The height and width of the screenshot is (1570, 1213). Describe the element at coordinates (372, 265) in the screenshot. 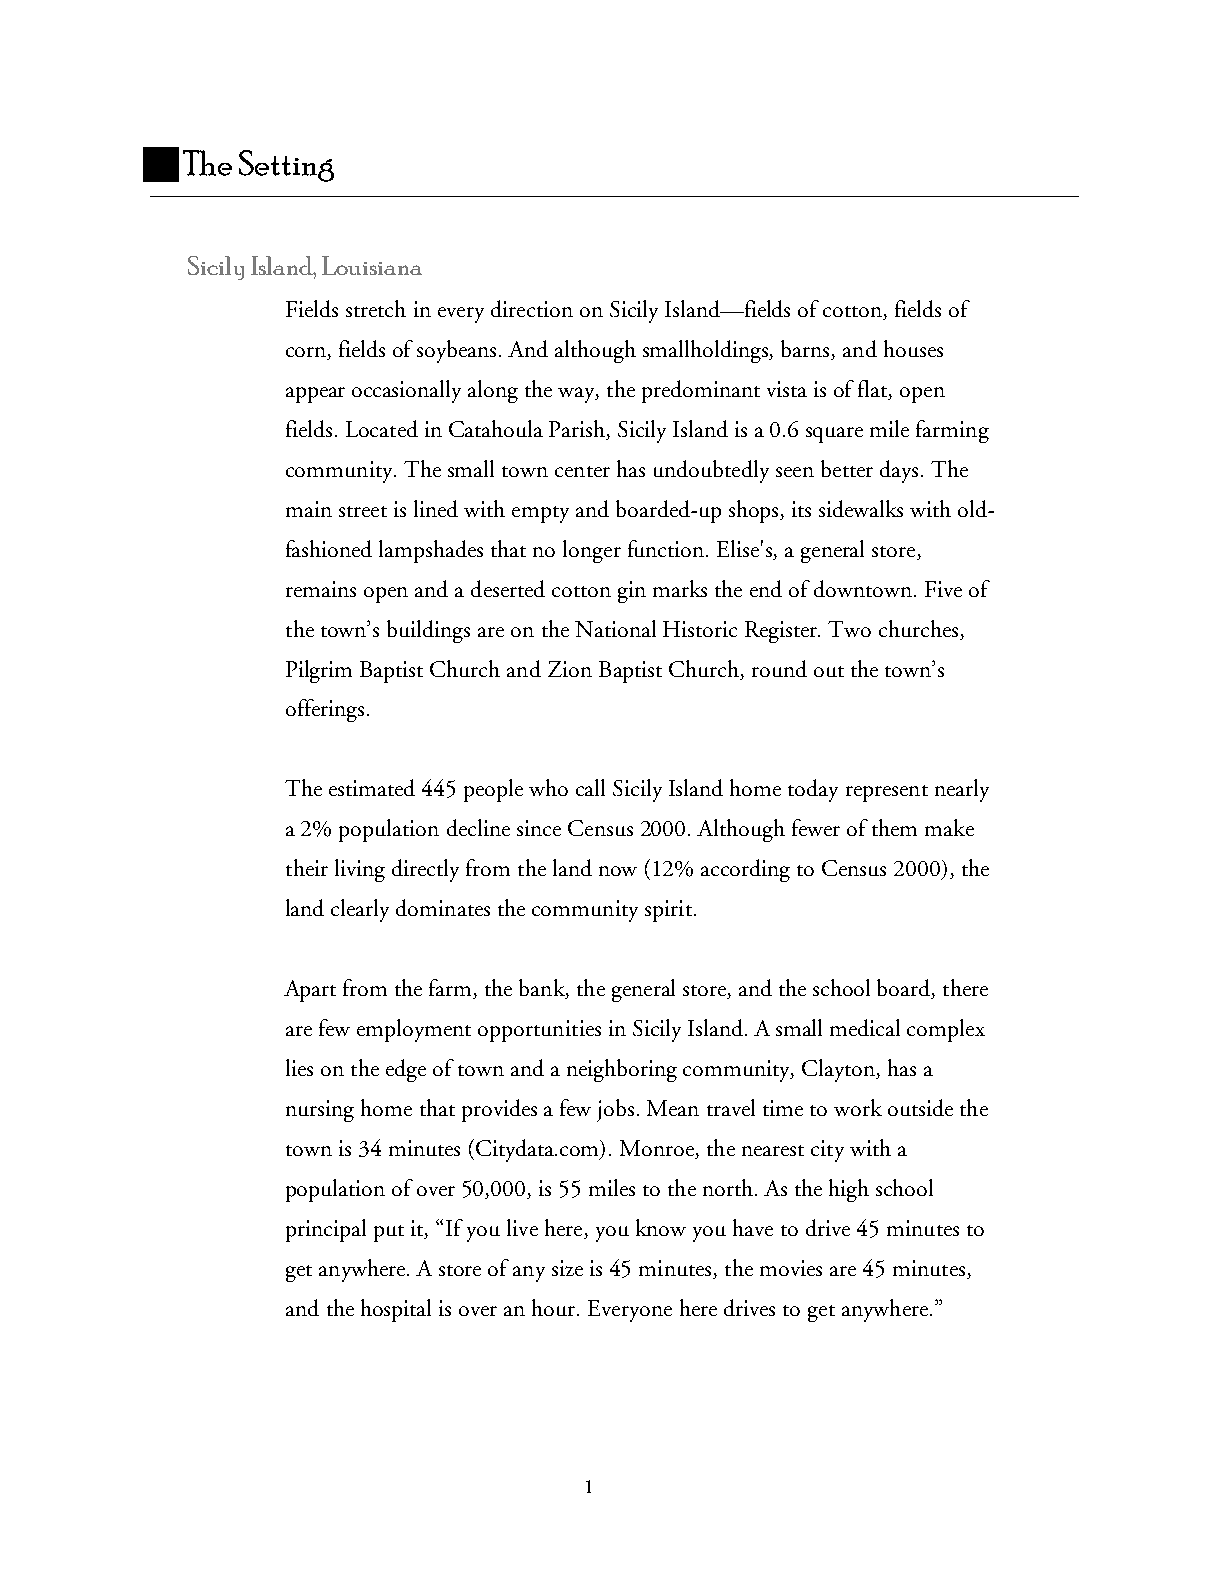

I see `Louisiana` at that location.
